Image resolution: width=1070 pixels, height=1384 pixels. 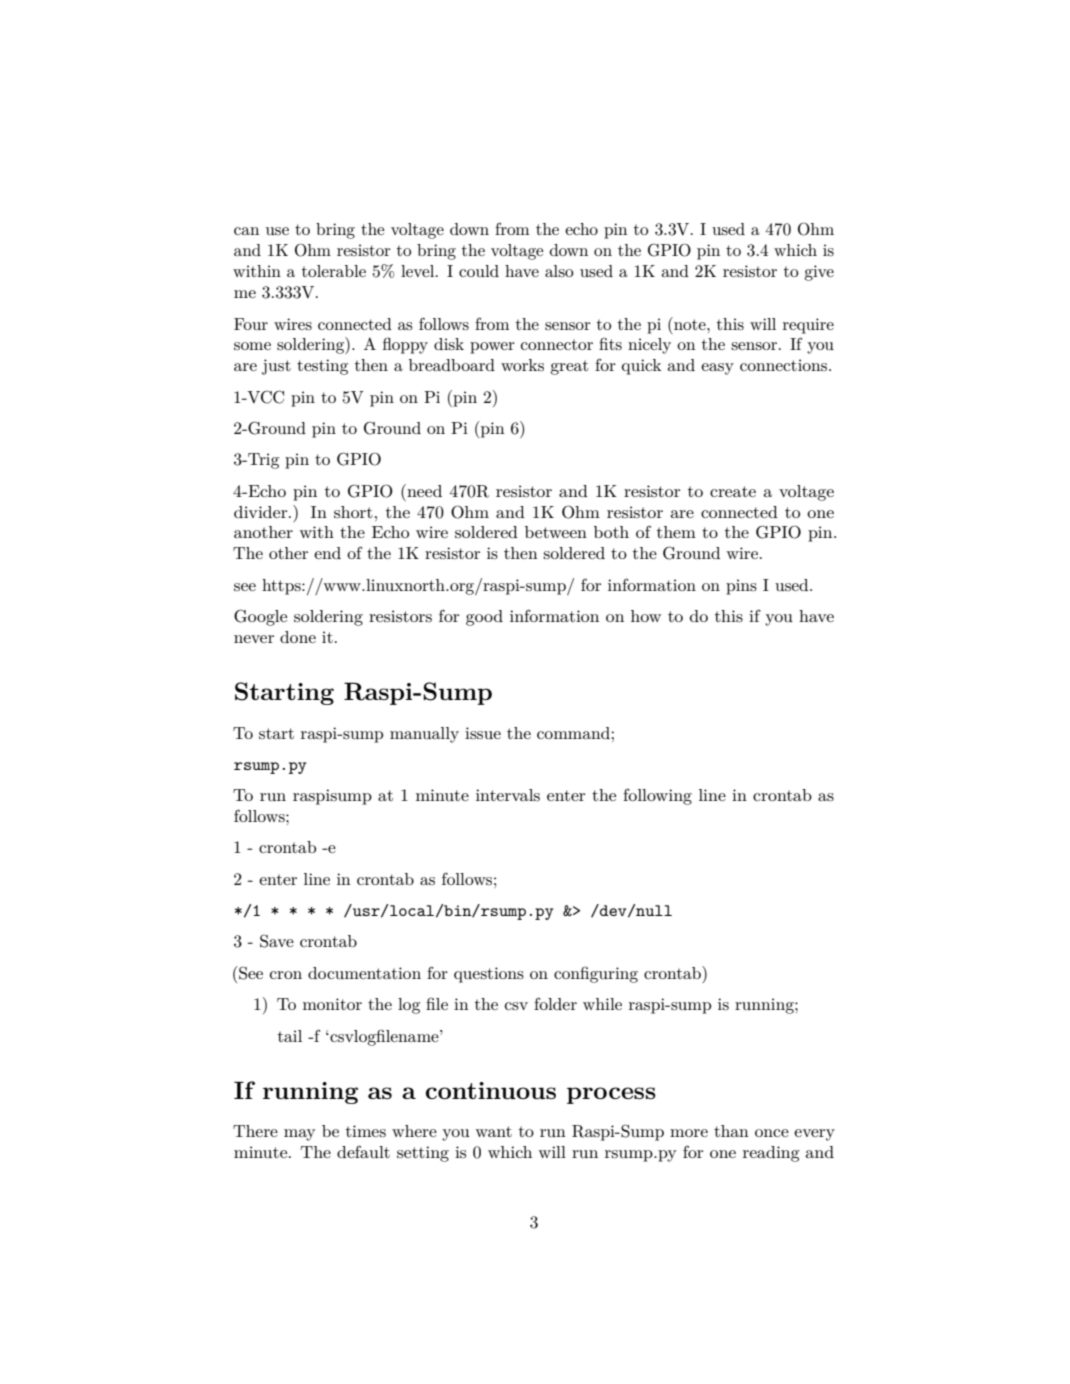 I want to click on want, so click(x=493, y=1131).
